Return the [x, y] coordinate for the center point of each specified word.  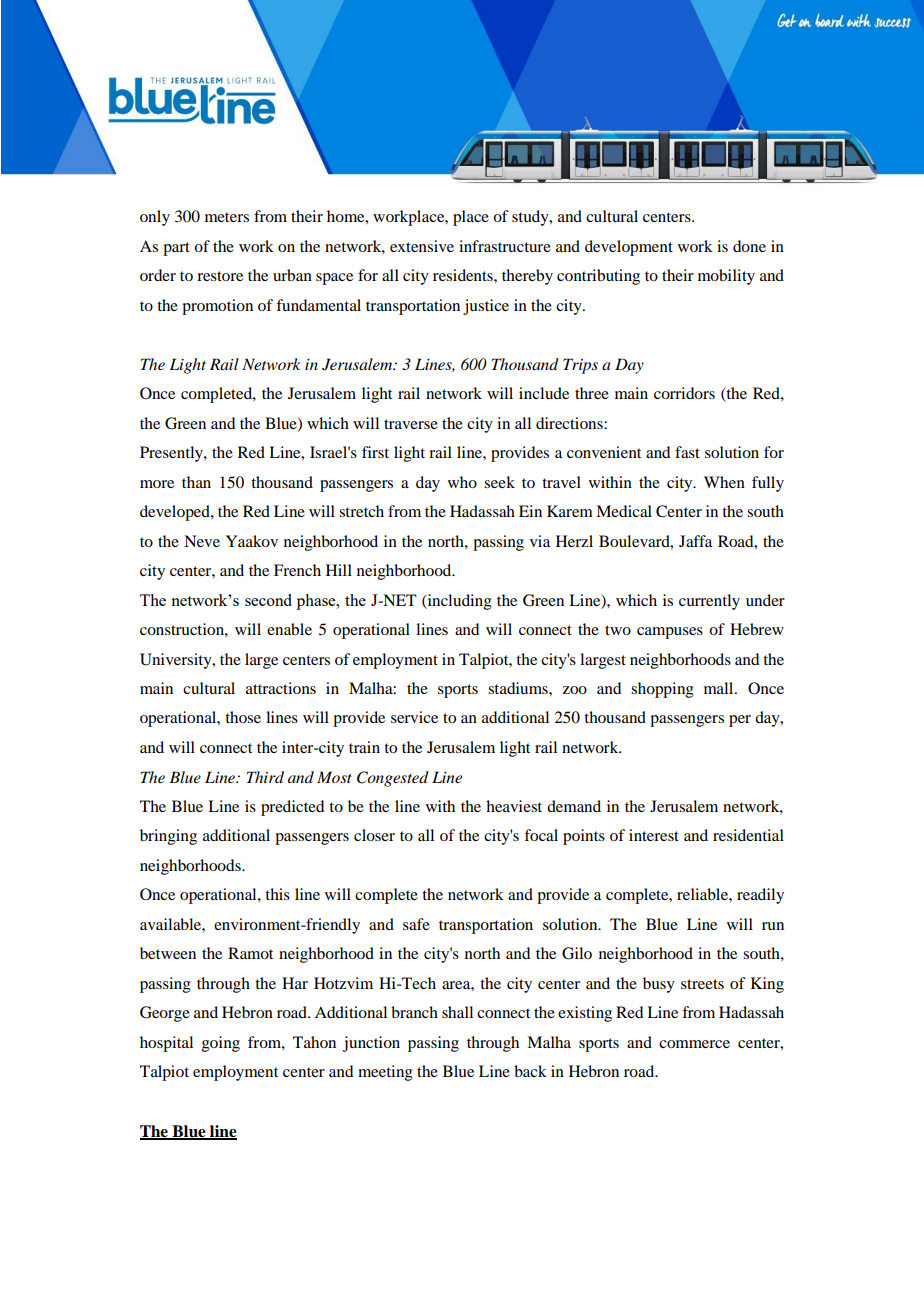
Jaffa [695, 541]
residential [748, 835]
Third [265, 777]
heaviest [514, 806]
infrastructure [505, 246]
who [462, 482]
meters [227, 217]
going [221, 1044]
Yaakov [252, 541]
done [749, 246]
